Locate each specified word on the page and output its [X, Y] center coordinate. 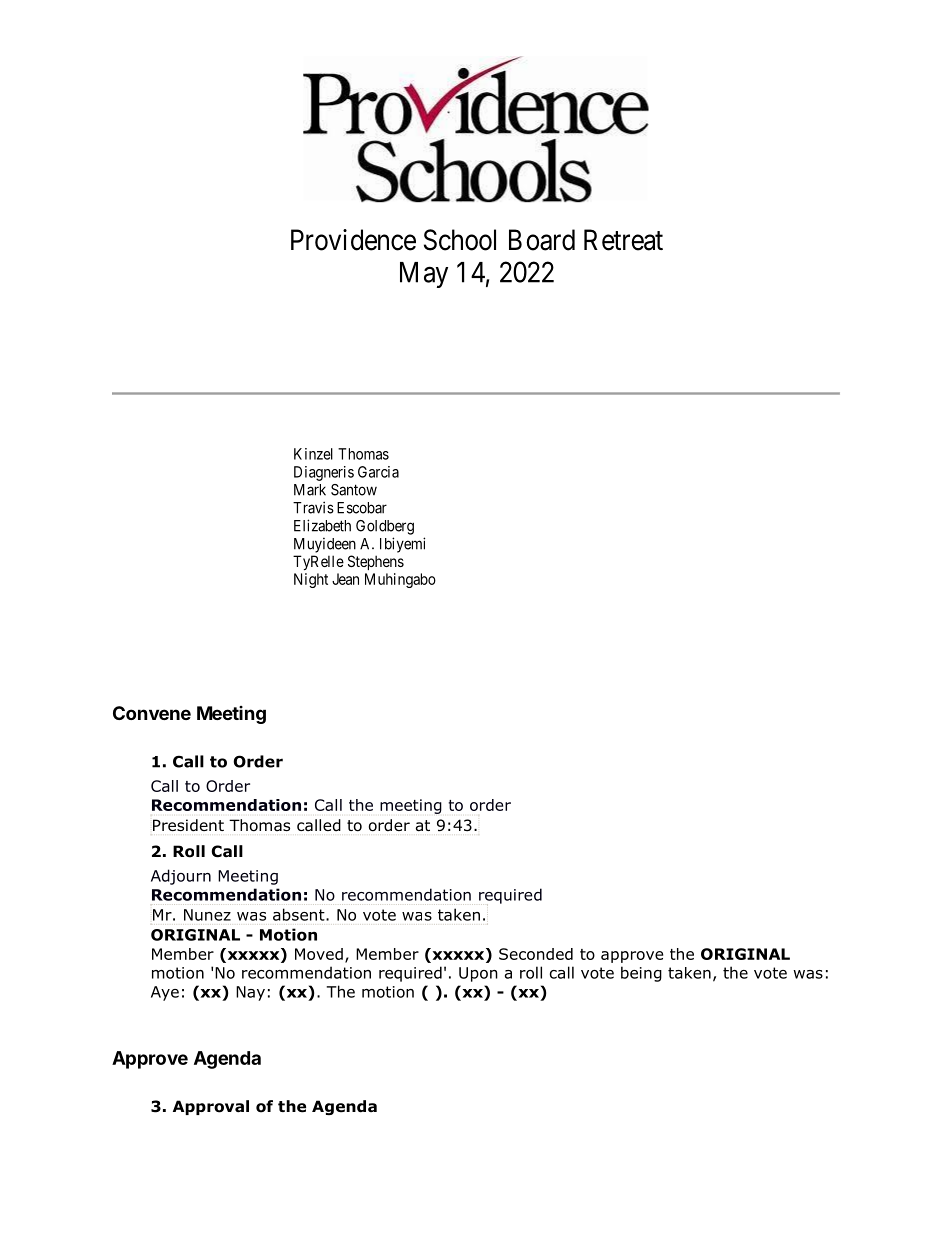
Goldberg [385, 527]
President [188, 825]
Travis [313, 507]
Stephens [376, 562]
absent [300, 914]
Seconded [536, 954]
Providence [353, 240]
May [424, 275]
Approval [211, 1107]
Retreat [623, 240]
